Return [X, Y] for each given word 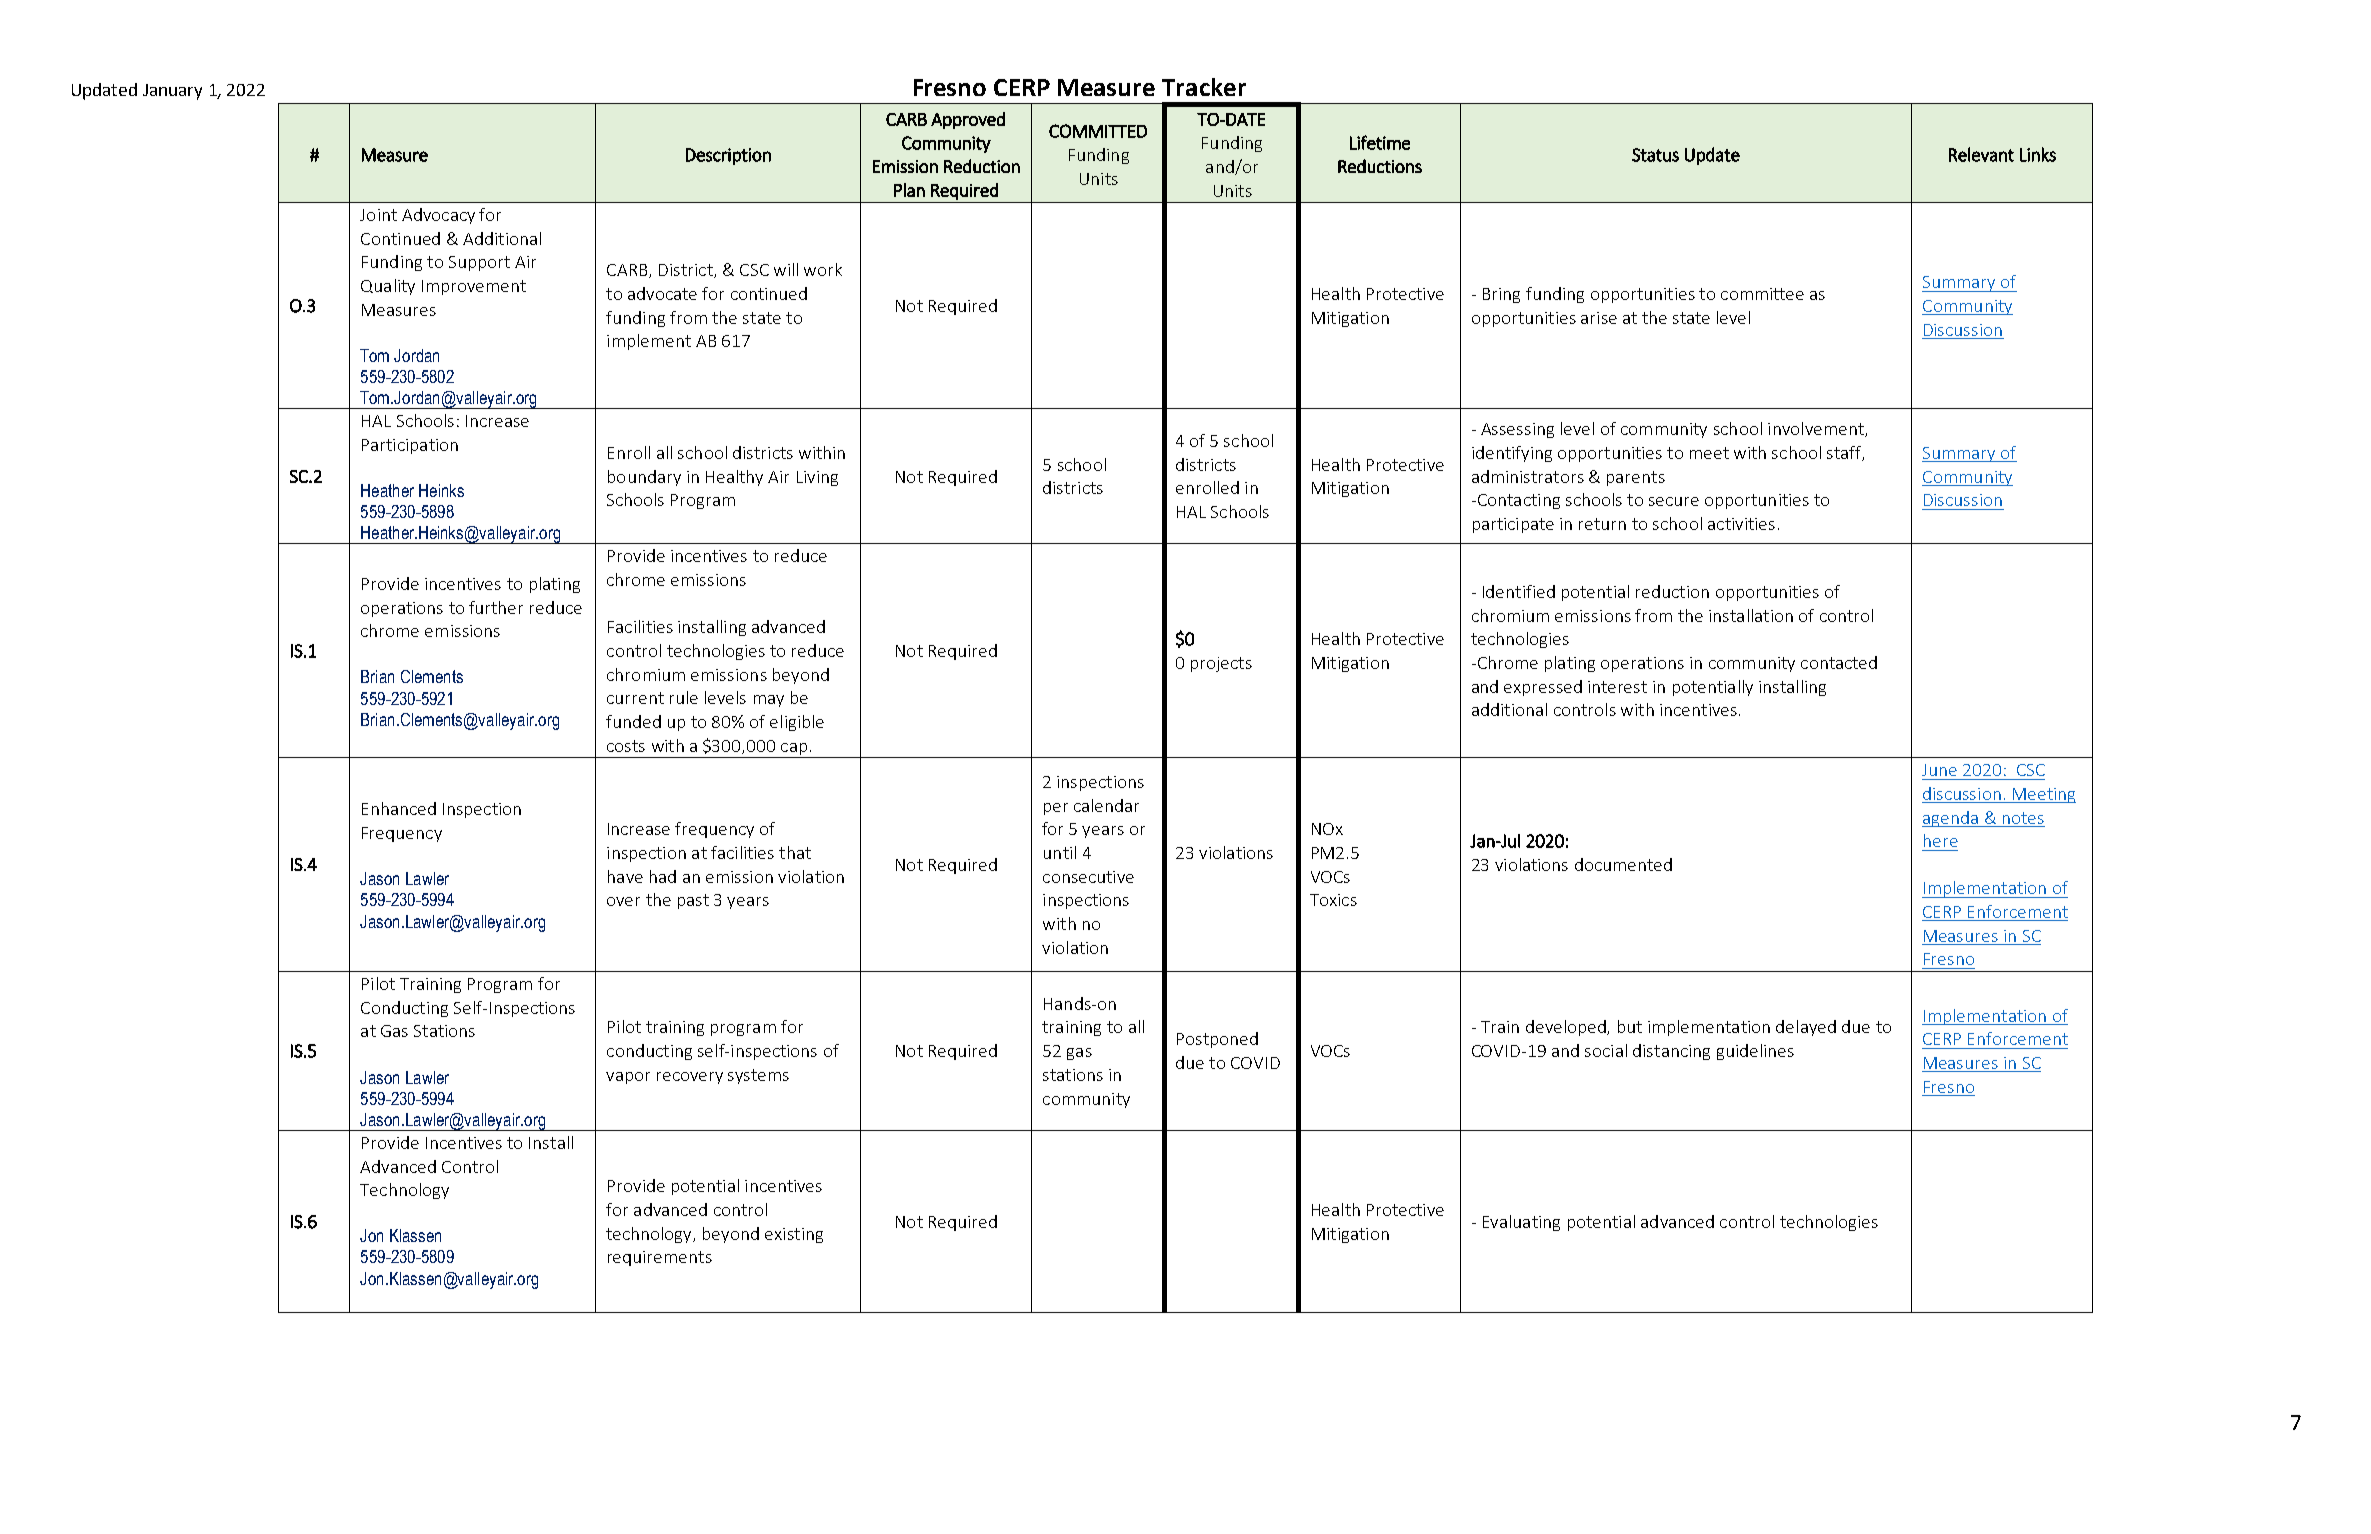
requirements [660, 1258]
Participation [410, 446]
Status [1655, 155]
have [625, 876]
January [172, 92]
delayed [1806, 1028]
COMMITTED [1098, 131]
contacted [1839, 662]
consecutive [1088, 877]
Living [817, 478]
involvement [1817, 429]
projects [1221, 664]
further [496, 607]
